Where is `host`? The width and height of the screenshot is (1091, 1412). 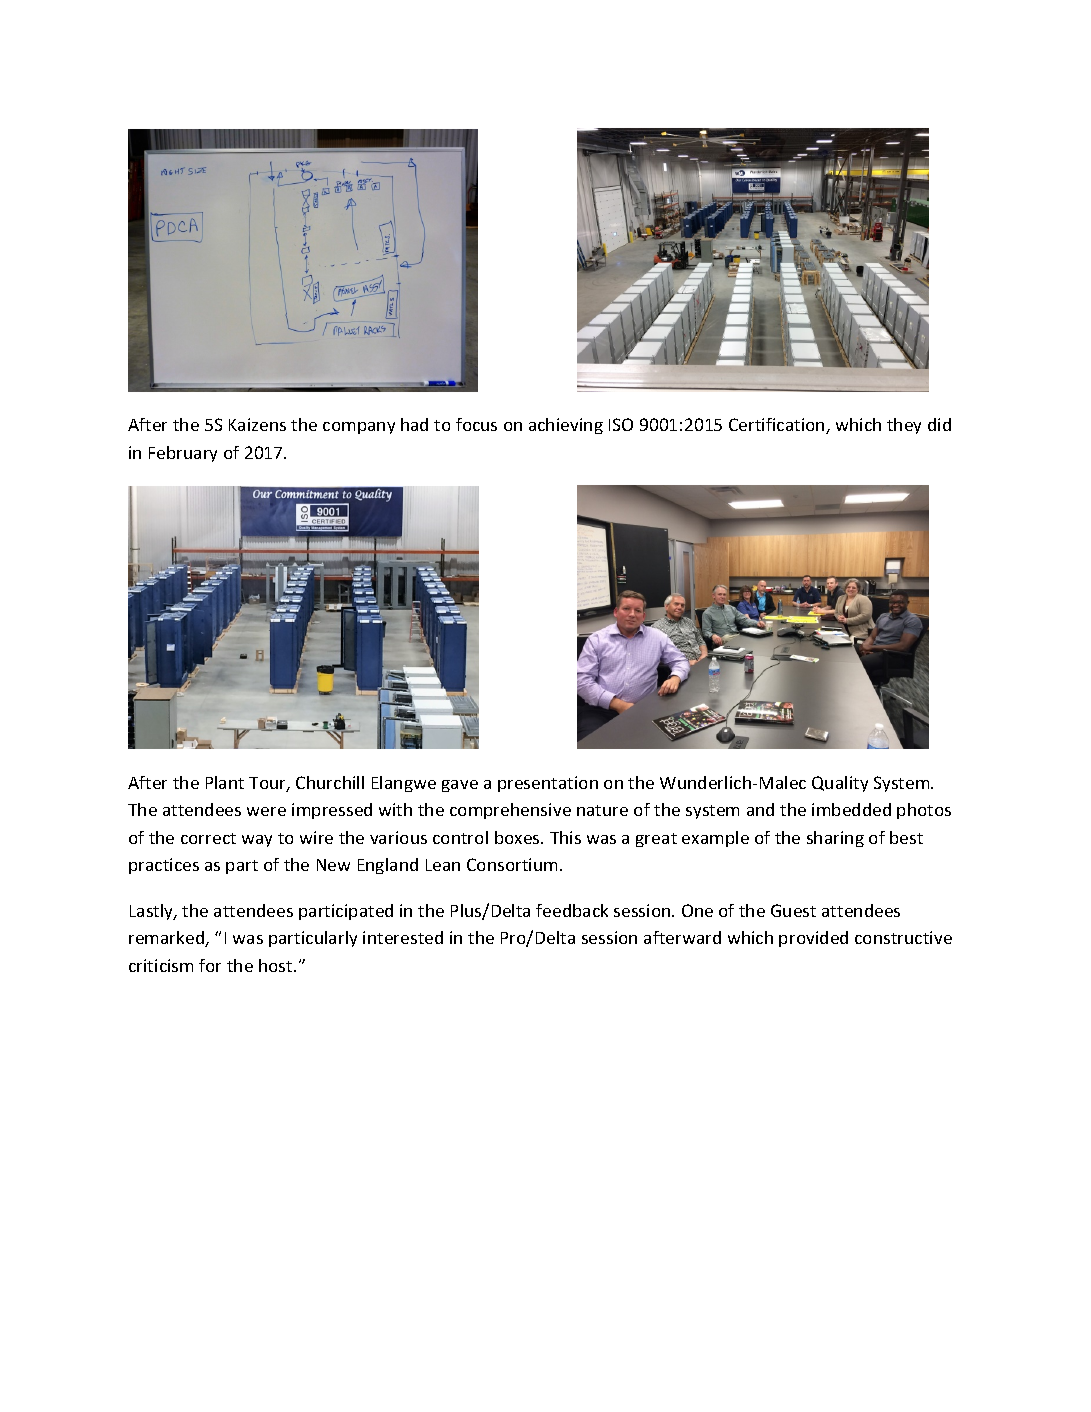
host is located at coordinates (277, 965).
